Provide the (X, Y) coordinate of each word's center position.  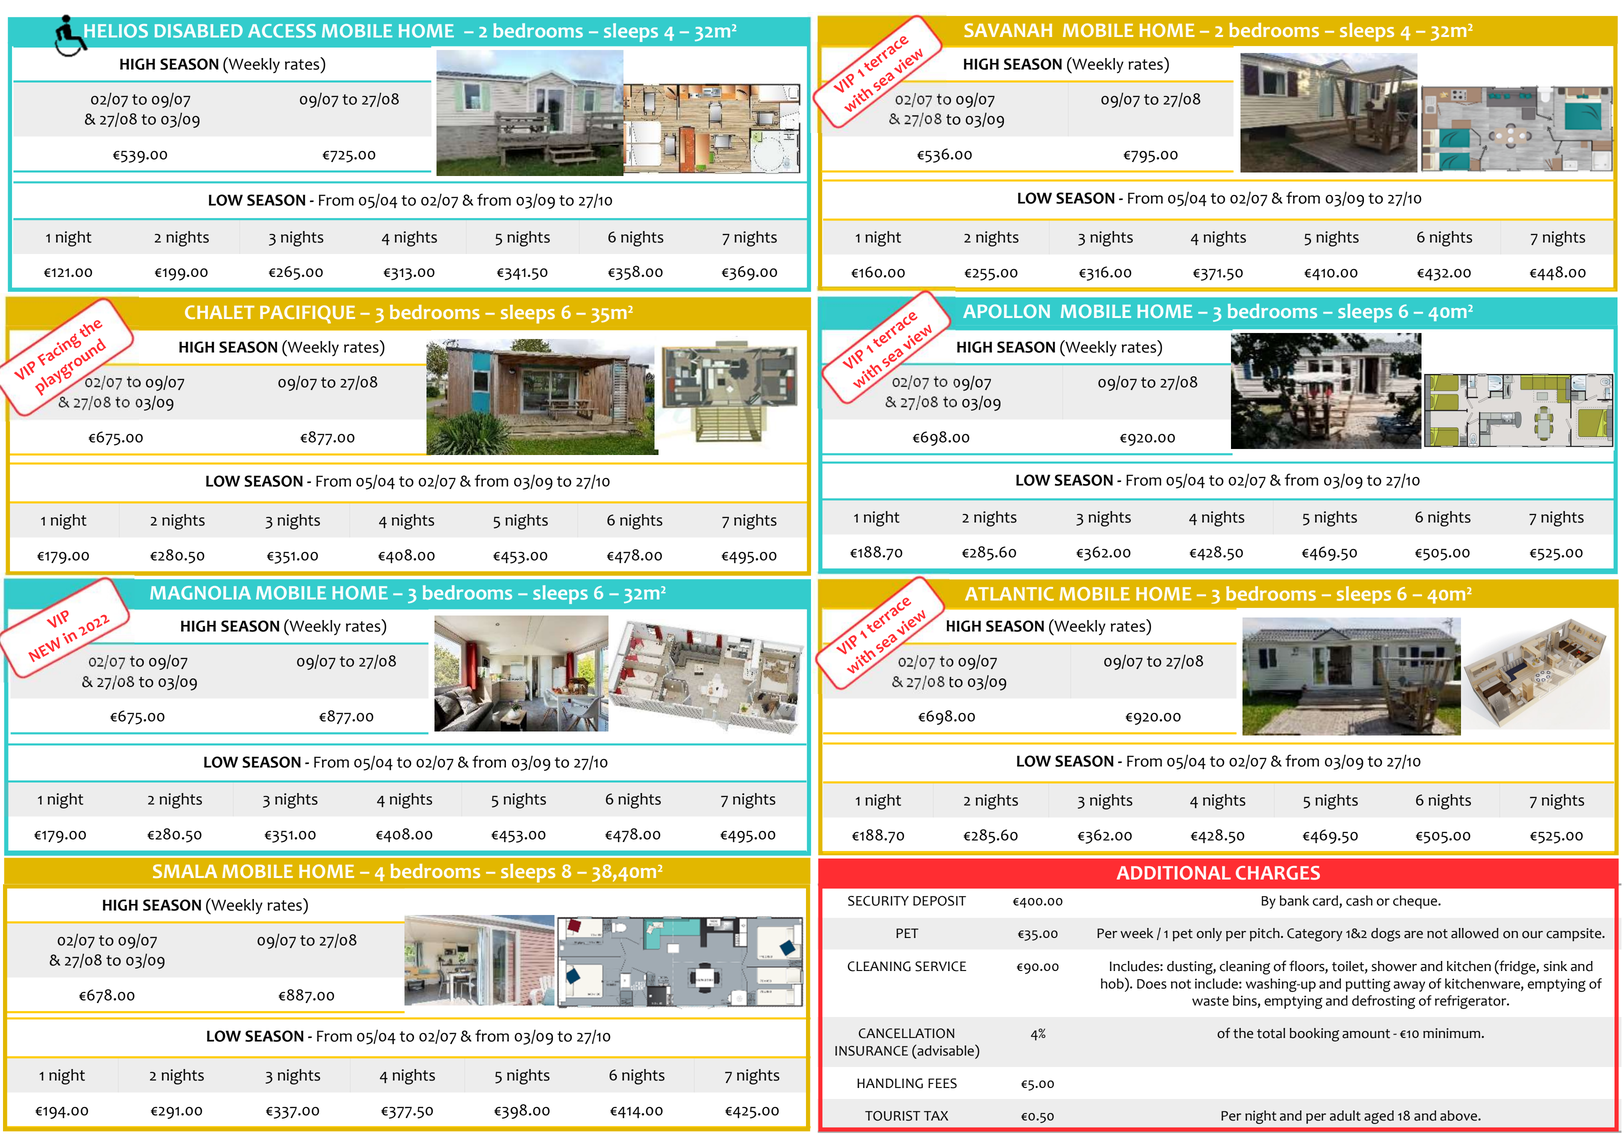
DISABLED (199, 31)
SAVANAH (1008, 30)
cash (1359, 900)
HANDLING (890, 1083)
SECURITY (878, 901)
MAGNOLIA (200, 593)
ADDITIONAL (1174, 873)
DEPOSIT (939, 901)
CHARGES (1278, 873)
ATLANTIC (1009, 594)
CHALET (220, 312)
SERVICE (940, 966)
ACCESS (282, 31)
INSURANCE (871, 1051)
